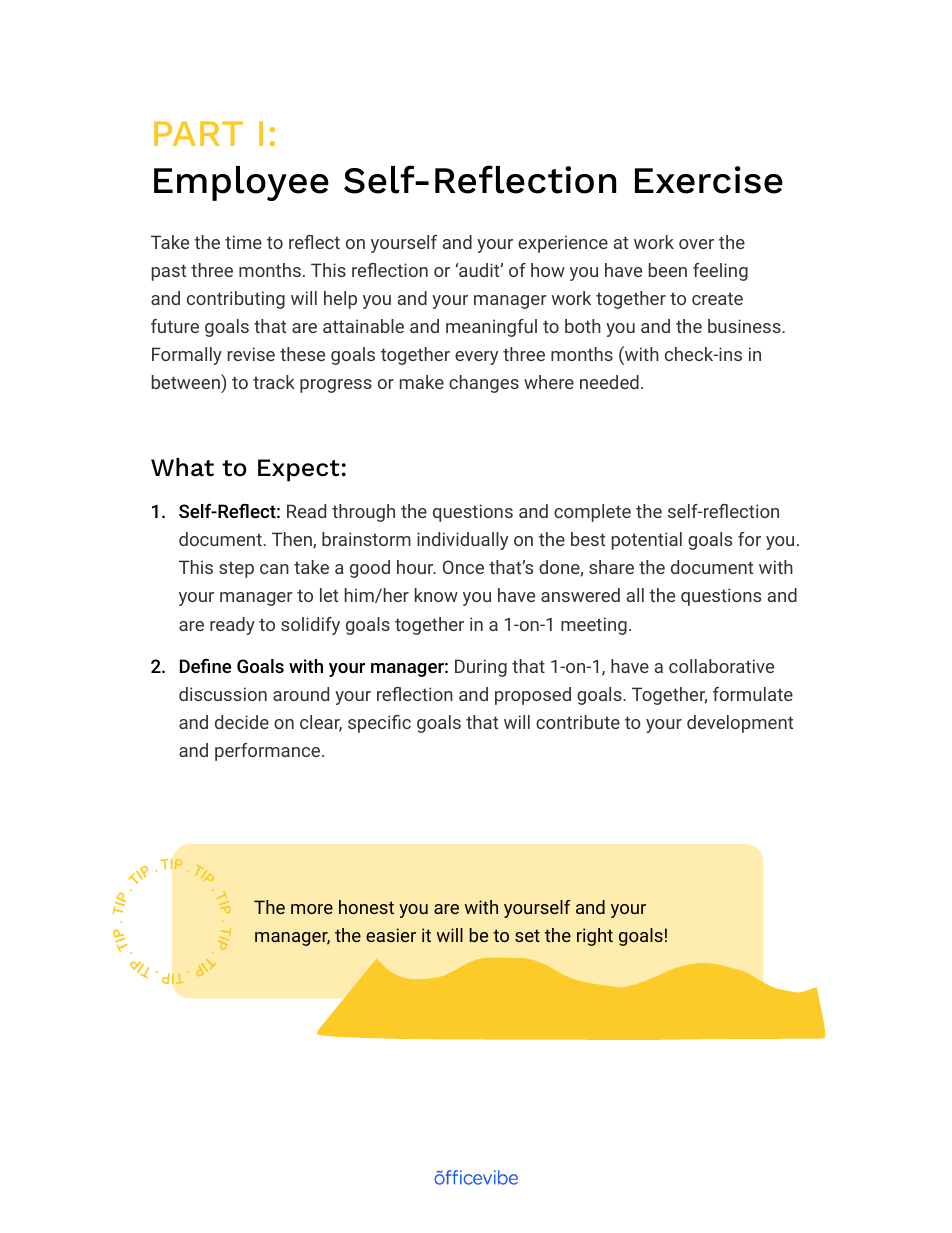 Image resolution: width=952 pixels, height=1233 pixels. I want to click on collaborative, so click(721, 666).
